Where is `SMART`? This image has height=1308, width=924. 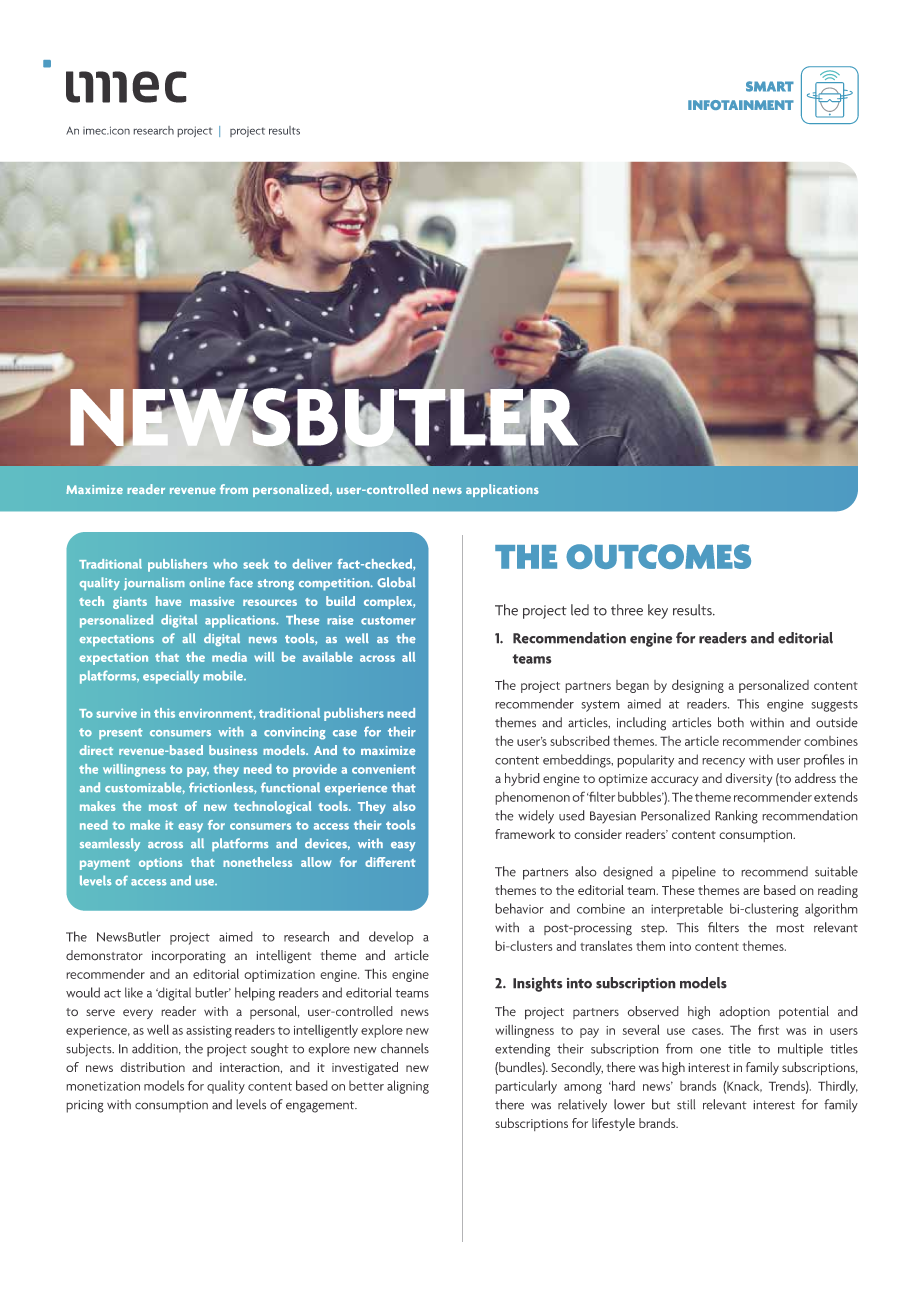
SMART is located at coordinates (770, 86).
